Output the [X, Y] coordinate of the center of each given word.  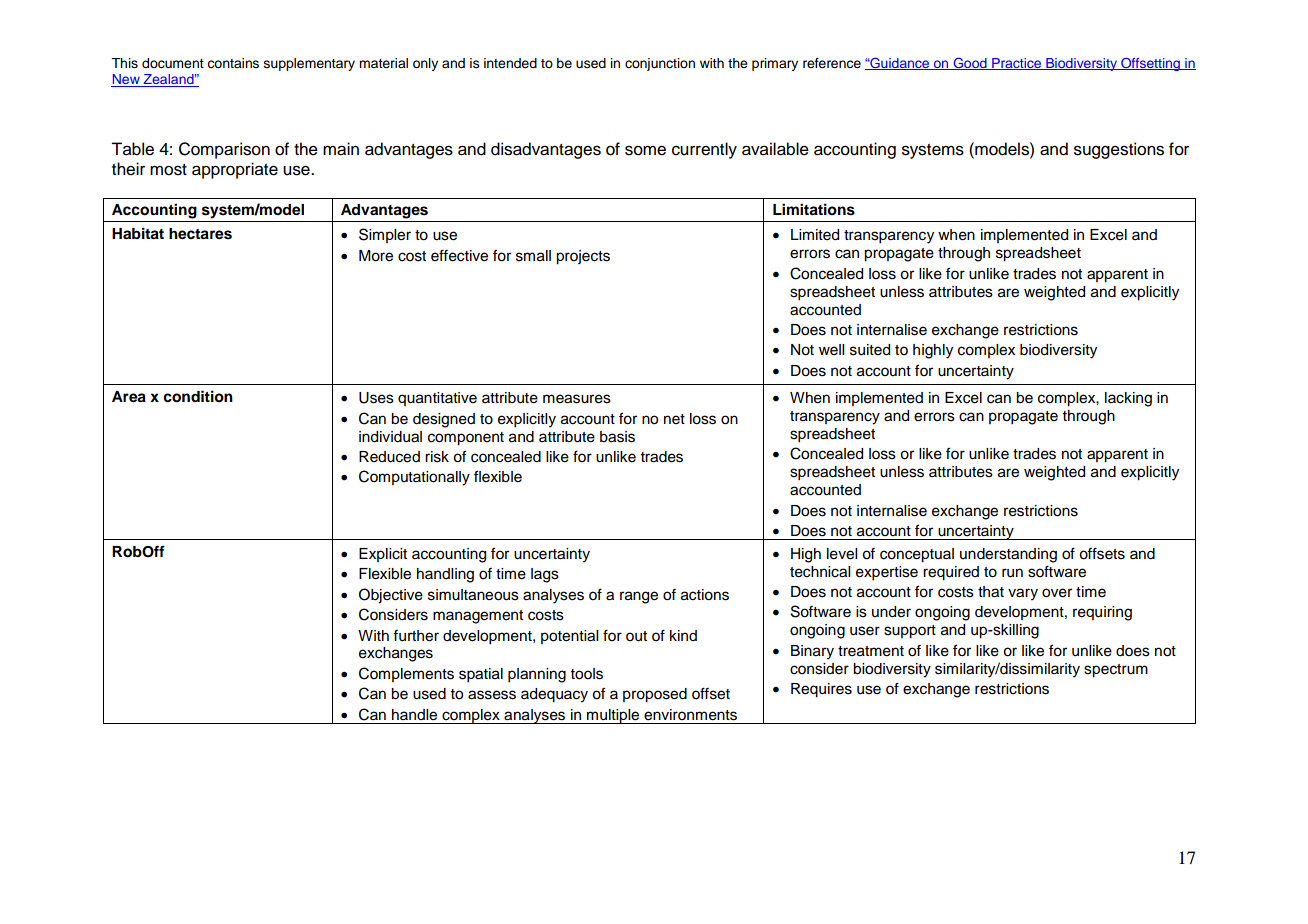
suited [870, 350]
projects [583, 257]
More [376, 256]
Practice [1016, 64]
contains [233, 63]
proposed [655, 695]
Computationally [414, 478]
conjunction [660, 64]
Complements [406, 674]
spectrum [1116, 671]
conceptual [917, 555]
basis [617, 437]
